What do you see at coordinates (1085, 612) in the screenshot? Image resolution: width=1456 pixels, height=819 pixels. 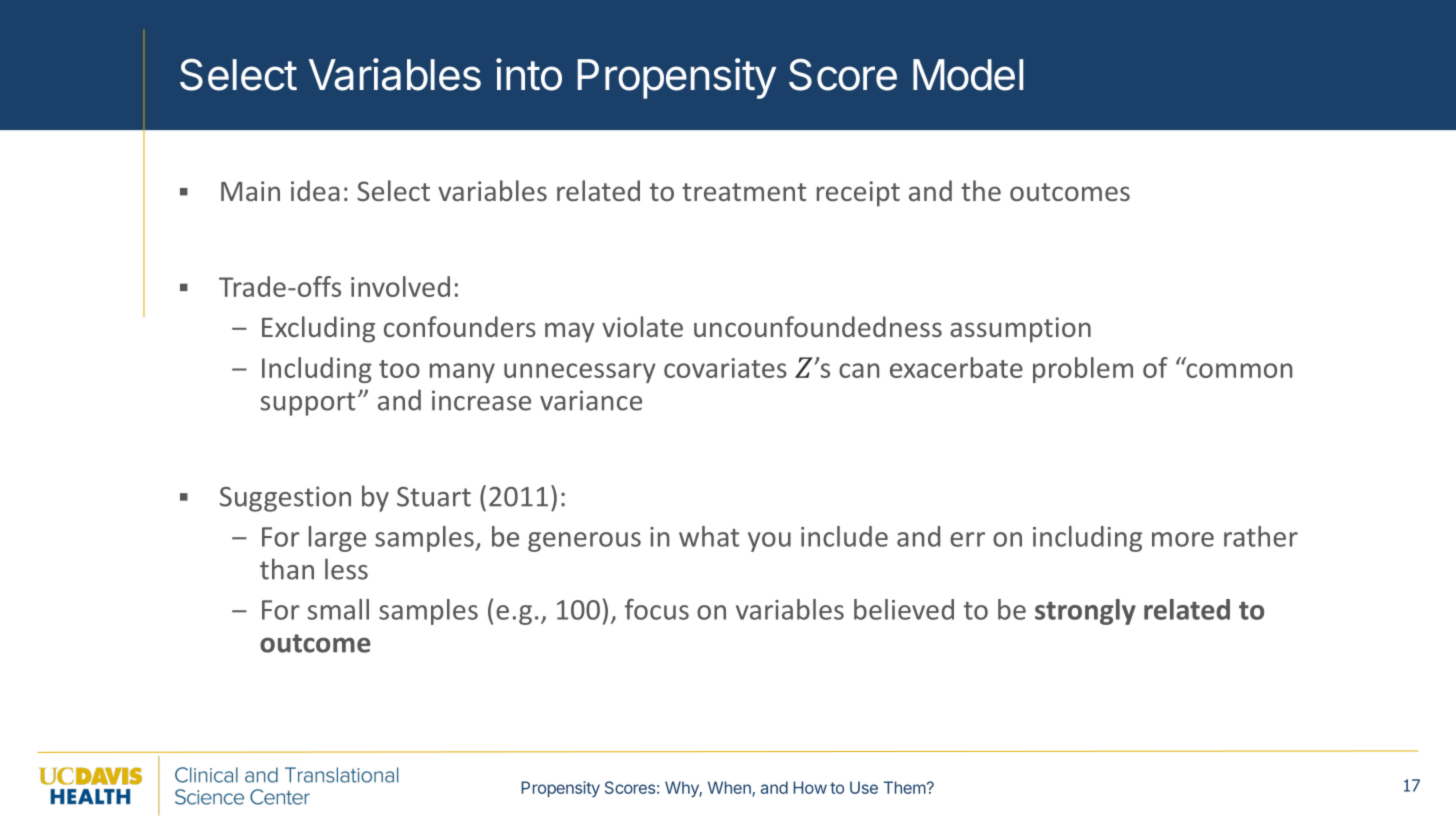 I see `strongly` at bounding box center [1085, 612].
